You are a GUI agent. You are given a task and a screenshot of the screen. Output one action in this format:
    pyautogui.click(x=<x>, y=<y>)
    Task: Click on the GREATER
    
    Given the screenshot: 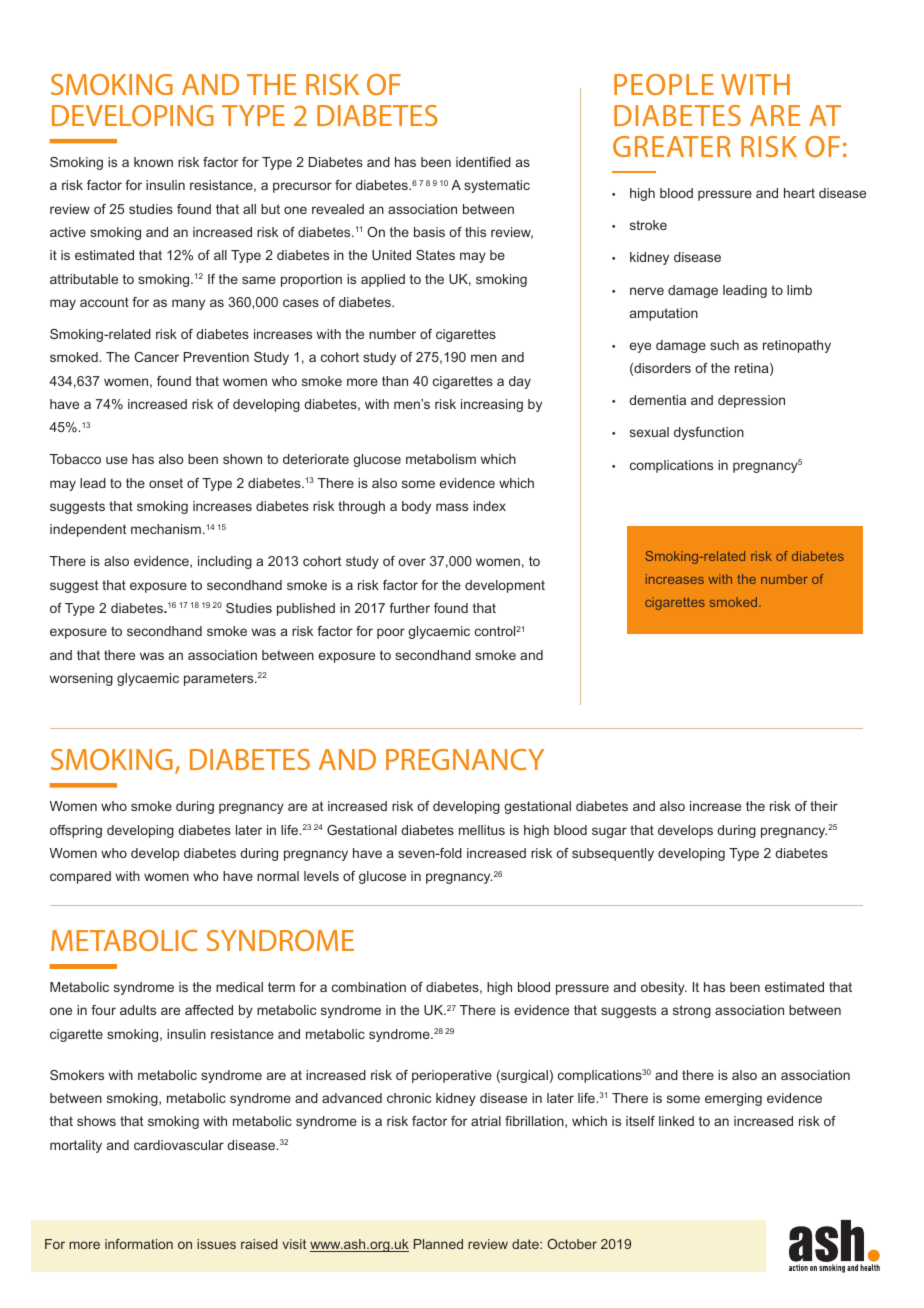 What is the action you would take?
    pyautogui.click(x=672, y=146)
